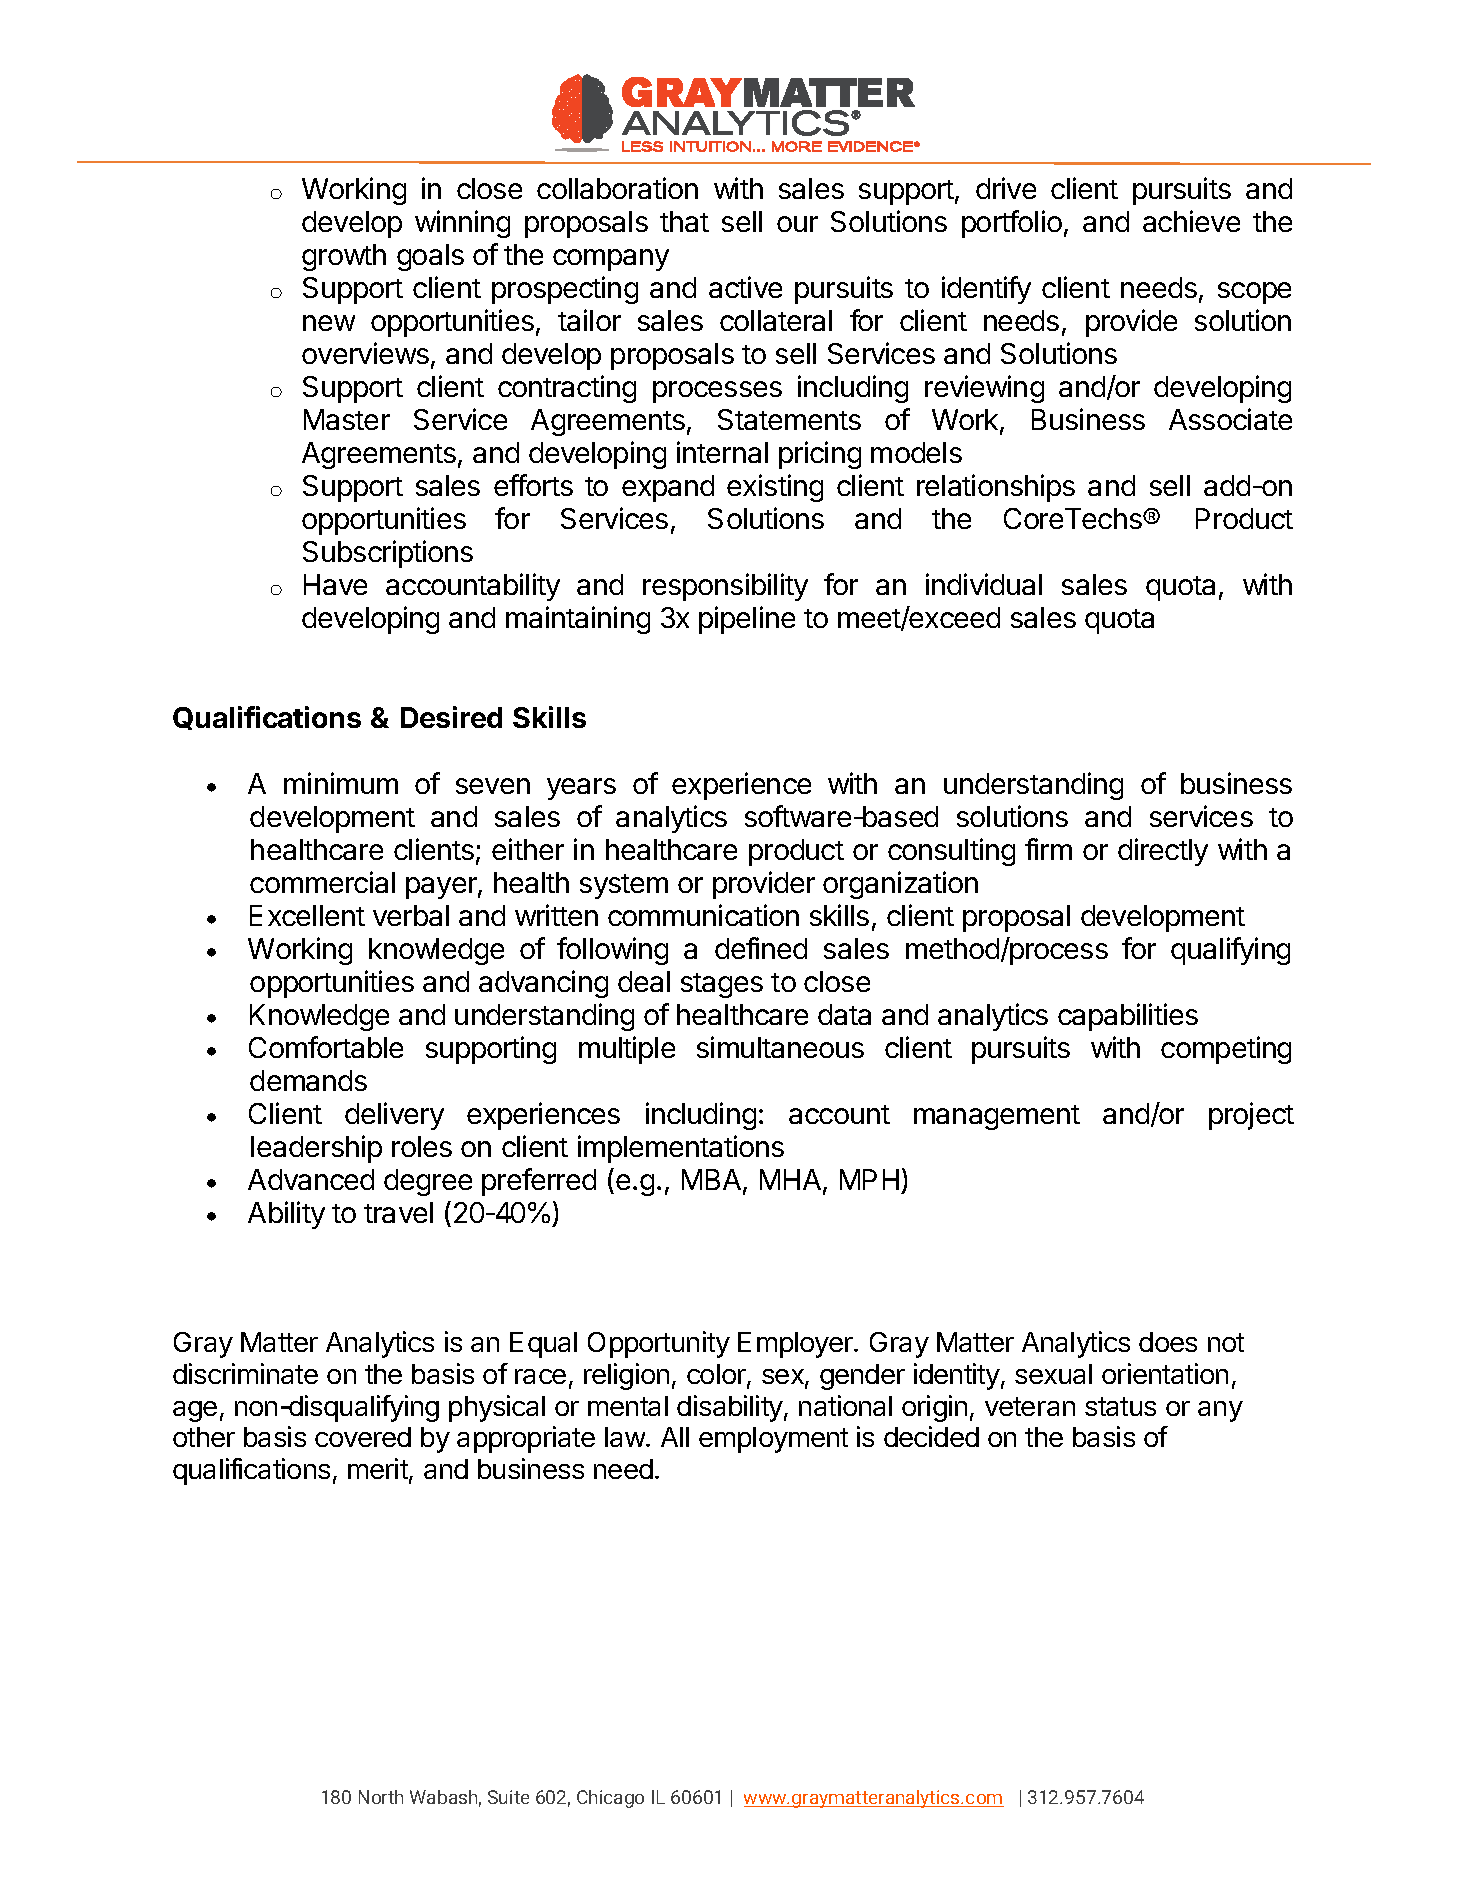 The image size is (1465, 1895). What do you see at coordinates (684, 221) in the image?
I see `that` at bounding box center [684, 221].
